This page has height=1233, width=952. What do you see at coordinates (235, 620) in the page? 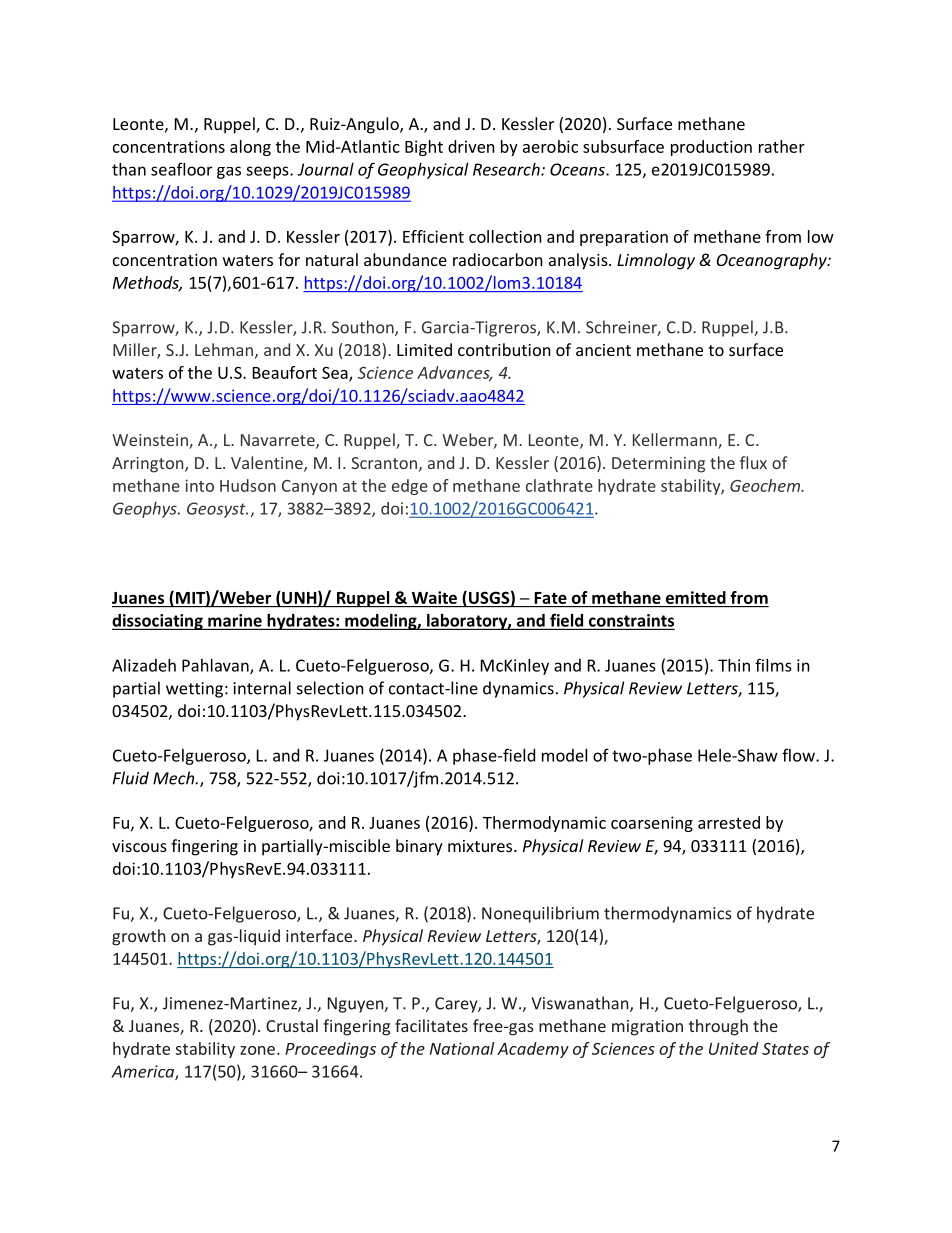
I see `marine` at bounding box center [235, 620].
